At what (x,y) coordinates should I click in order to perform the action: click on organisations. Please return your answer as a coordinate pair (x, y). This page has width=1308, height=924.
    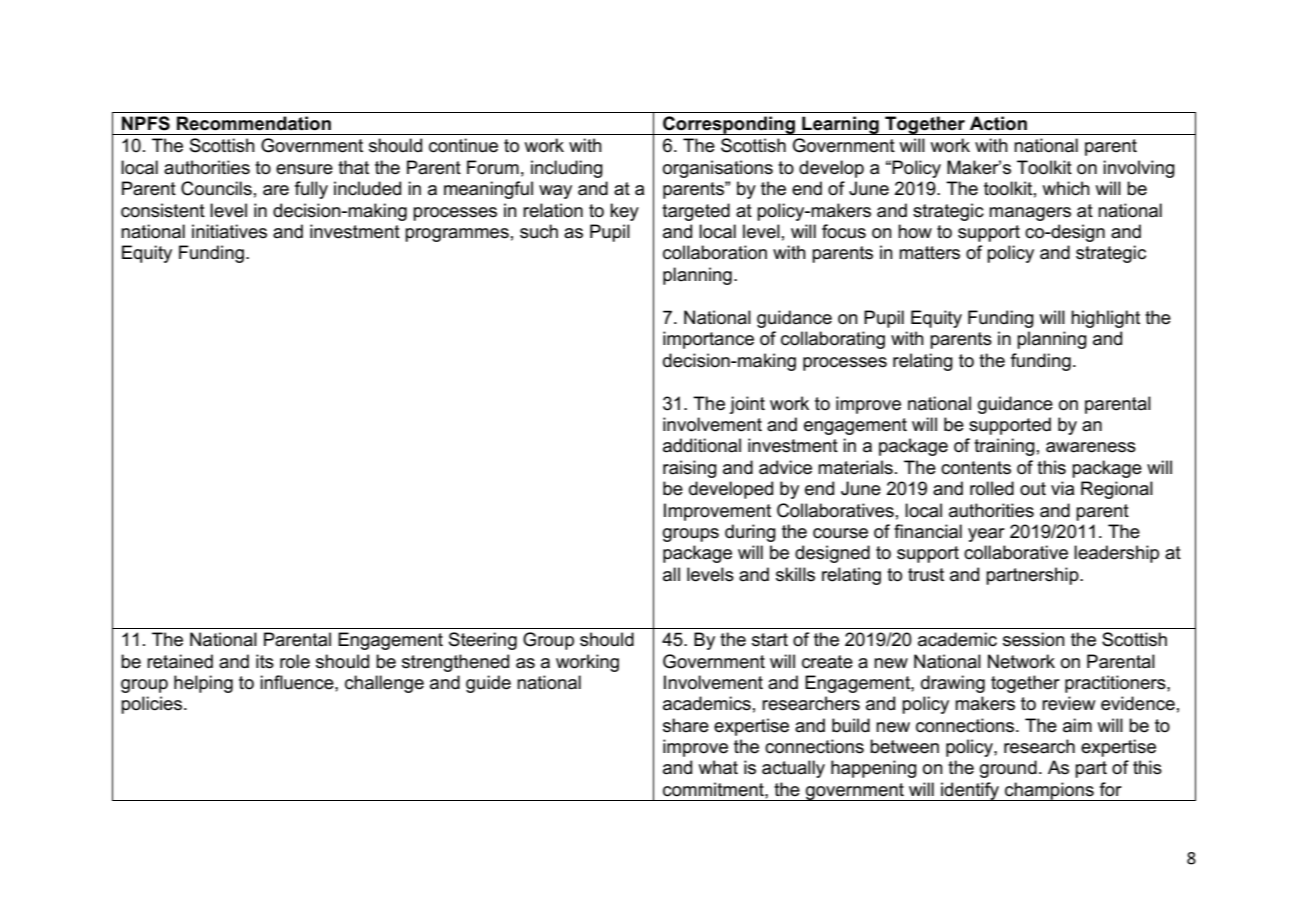
    Looking at the image, I should click on (718, 169).
